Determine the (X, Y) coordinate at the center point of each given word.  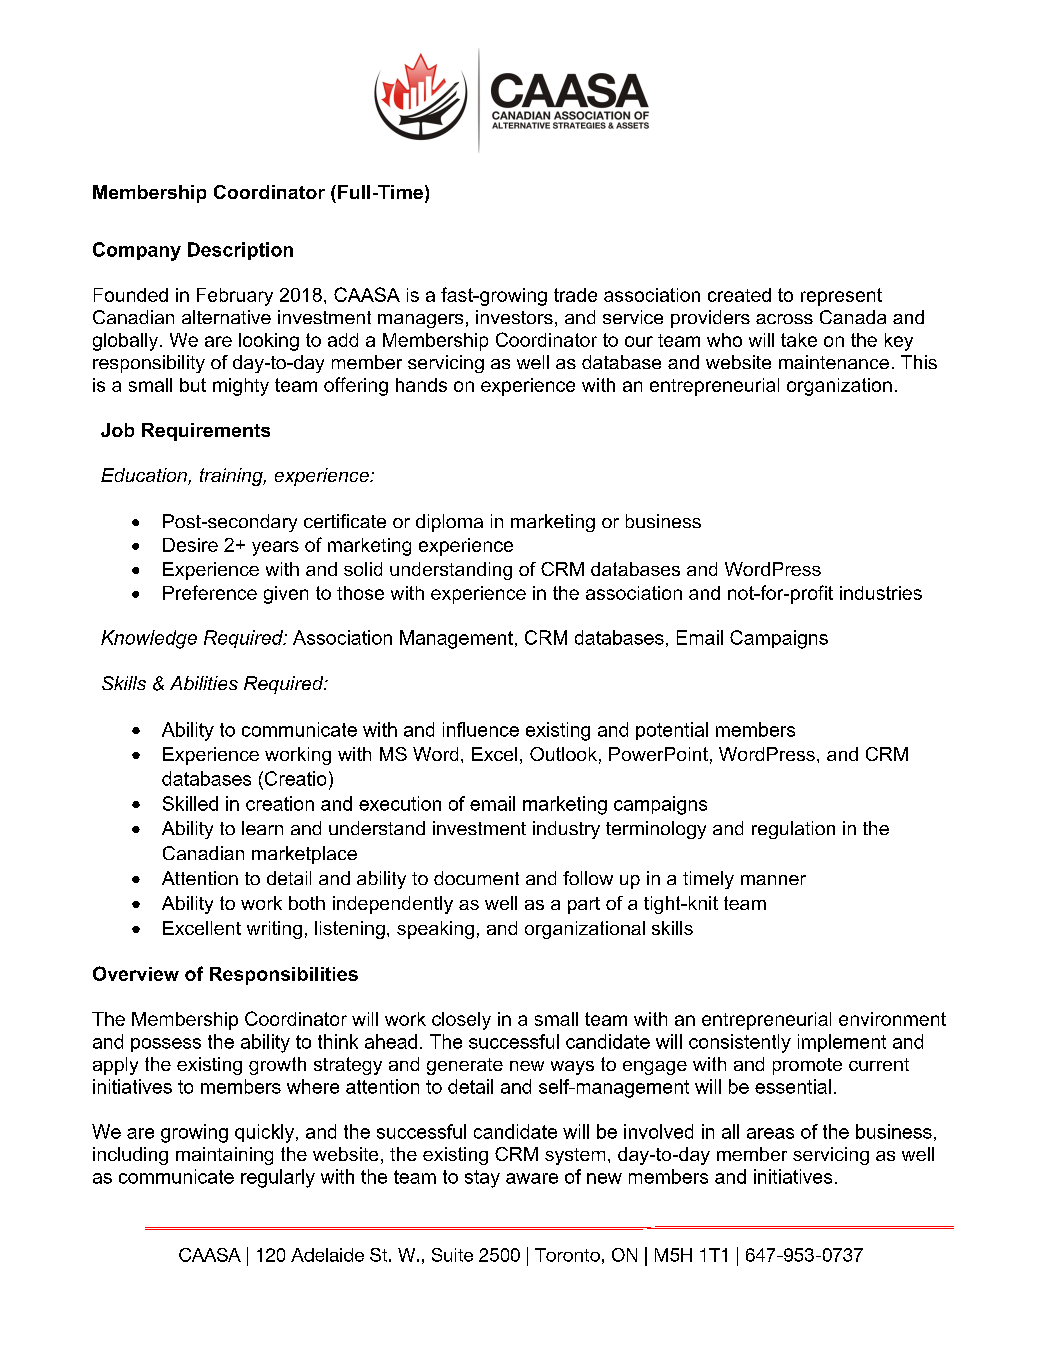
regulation (793, 830)
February (235, 297)
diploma (449, 523)
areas (770, 1133)
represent (841, 297)
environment (892, 1019)
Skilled (190, 803)
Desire (190, 545)
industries (881, 593)
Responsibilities (284, 976)
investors (514, 317)
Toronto (567, 1255)
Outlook (563, 754)
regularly (278, 1178)
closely (461, 1021)
